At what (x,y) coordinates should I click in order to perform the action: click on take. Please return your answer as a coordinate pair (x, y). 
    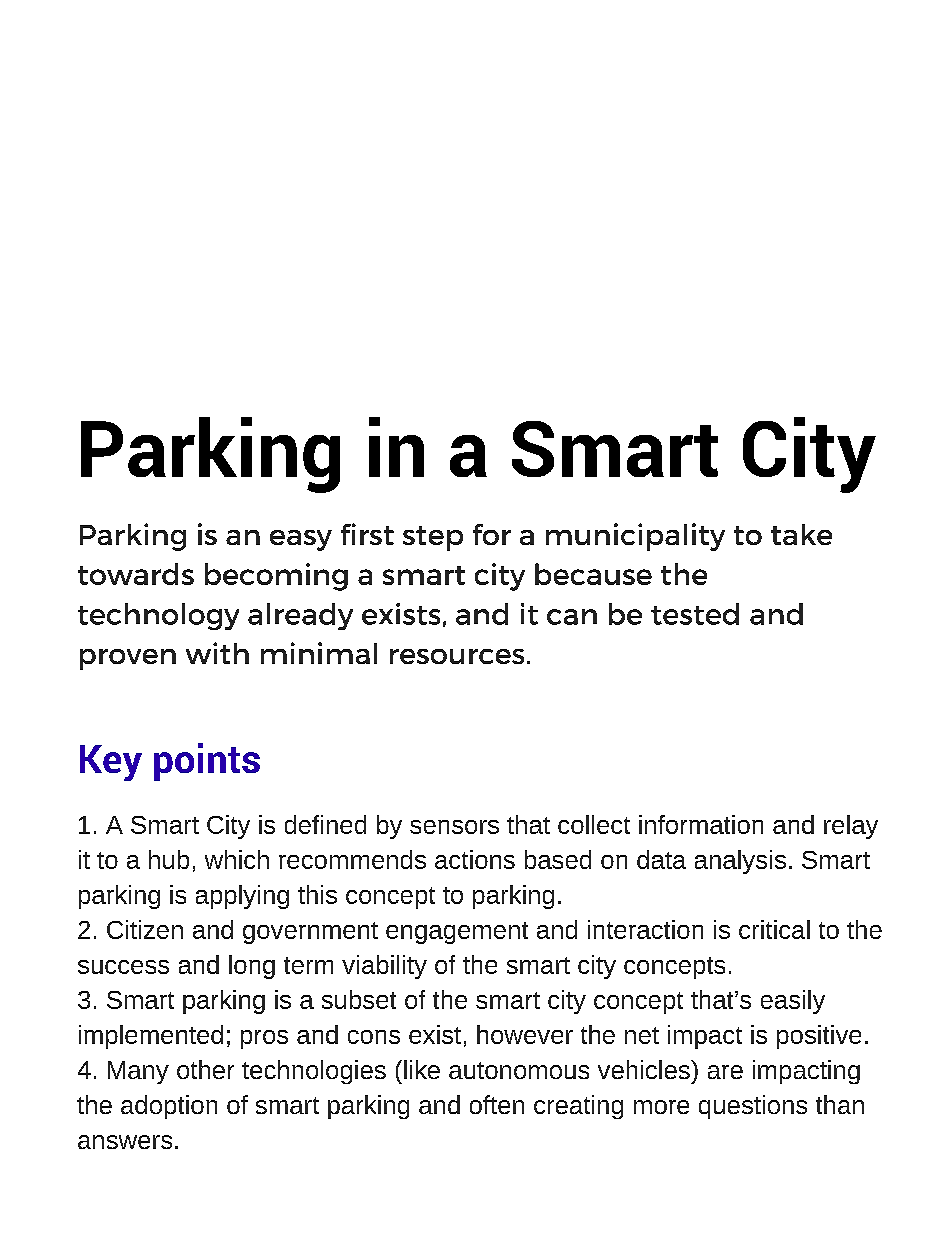
    Looking at the image, I should click on (801, 534).
